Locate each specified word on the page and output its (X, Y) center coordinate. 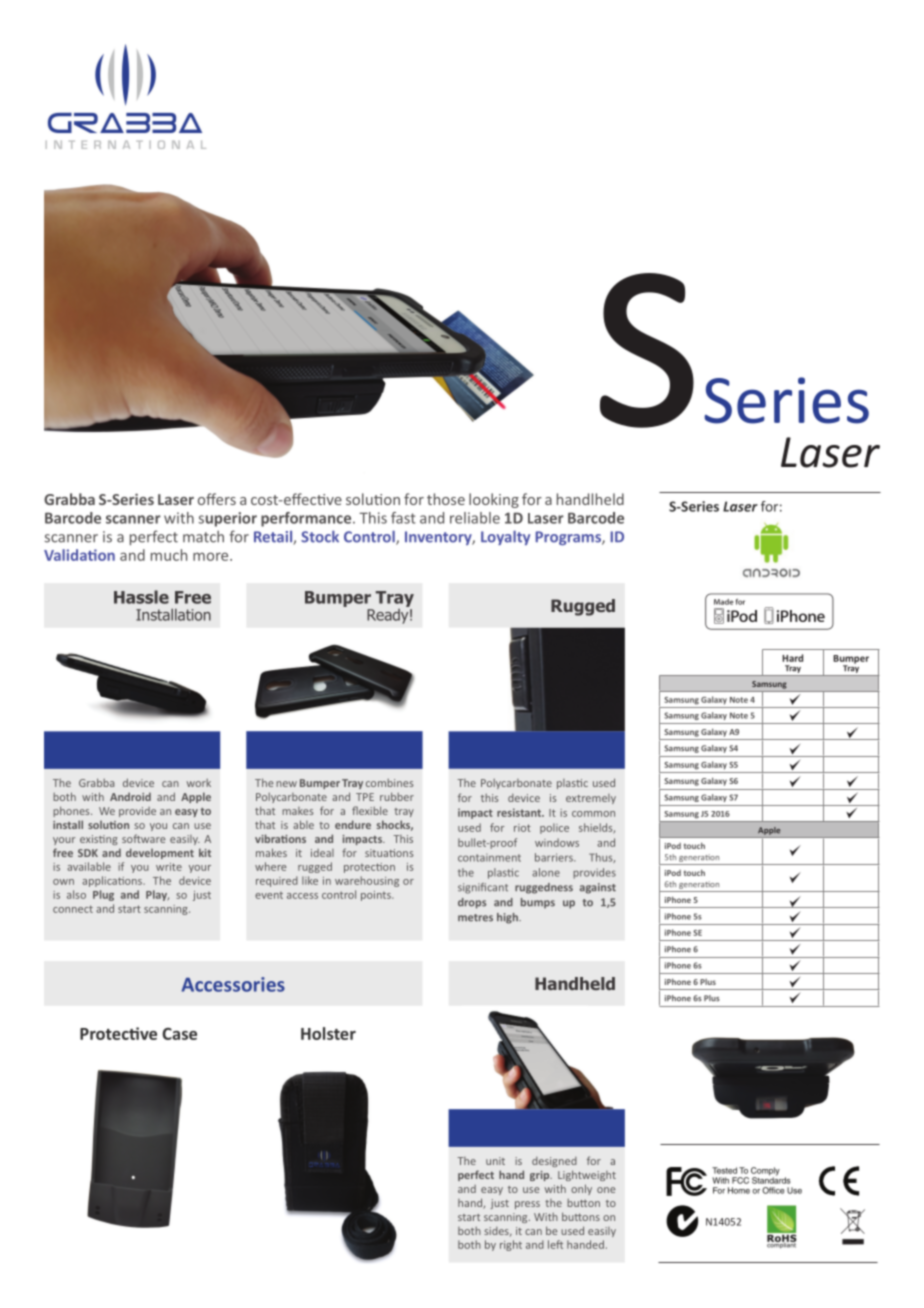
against (598, 888)
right (511, 1245)
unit (495, 1161)
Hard (792, 658)
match (203, 536)
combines (389, 783)
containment (489, 858)
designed (554, 1162)
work (199, 783)
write (169, 867)
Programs (569, 538)
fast (403, 518)
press (527, 1205)
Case (179, 1034)
